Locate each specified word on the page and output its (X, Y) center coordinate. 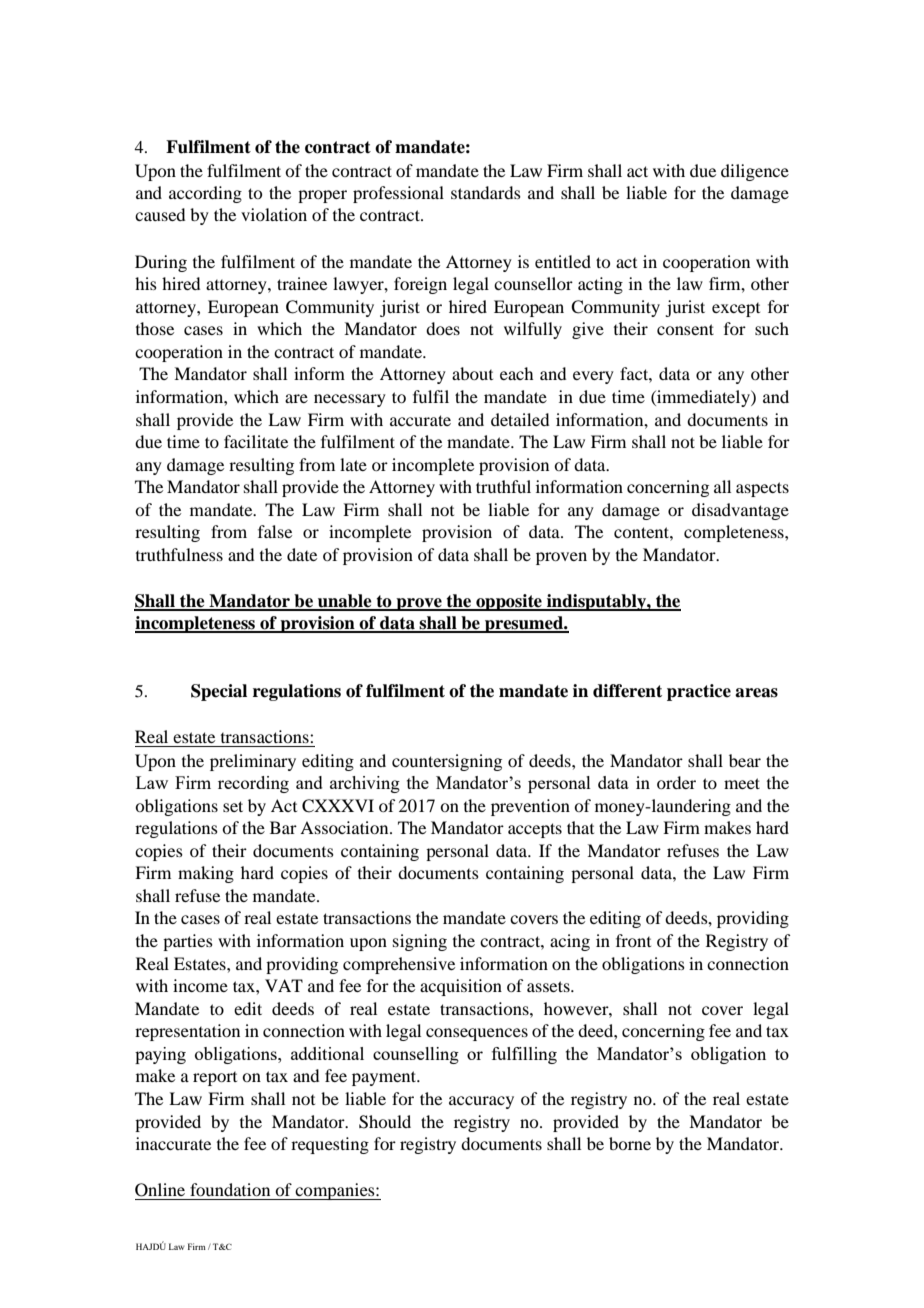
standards (486, 192)
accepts (535, 830)
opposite (509, 602)
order (676, 782)
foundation (230, 1189)
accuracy (481, 1102)
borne (630, 1143)
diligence (755, 172)
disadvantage (740, 511)
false (275, 531)
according (205, 194)
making (206, 874)
